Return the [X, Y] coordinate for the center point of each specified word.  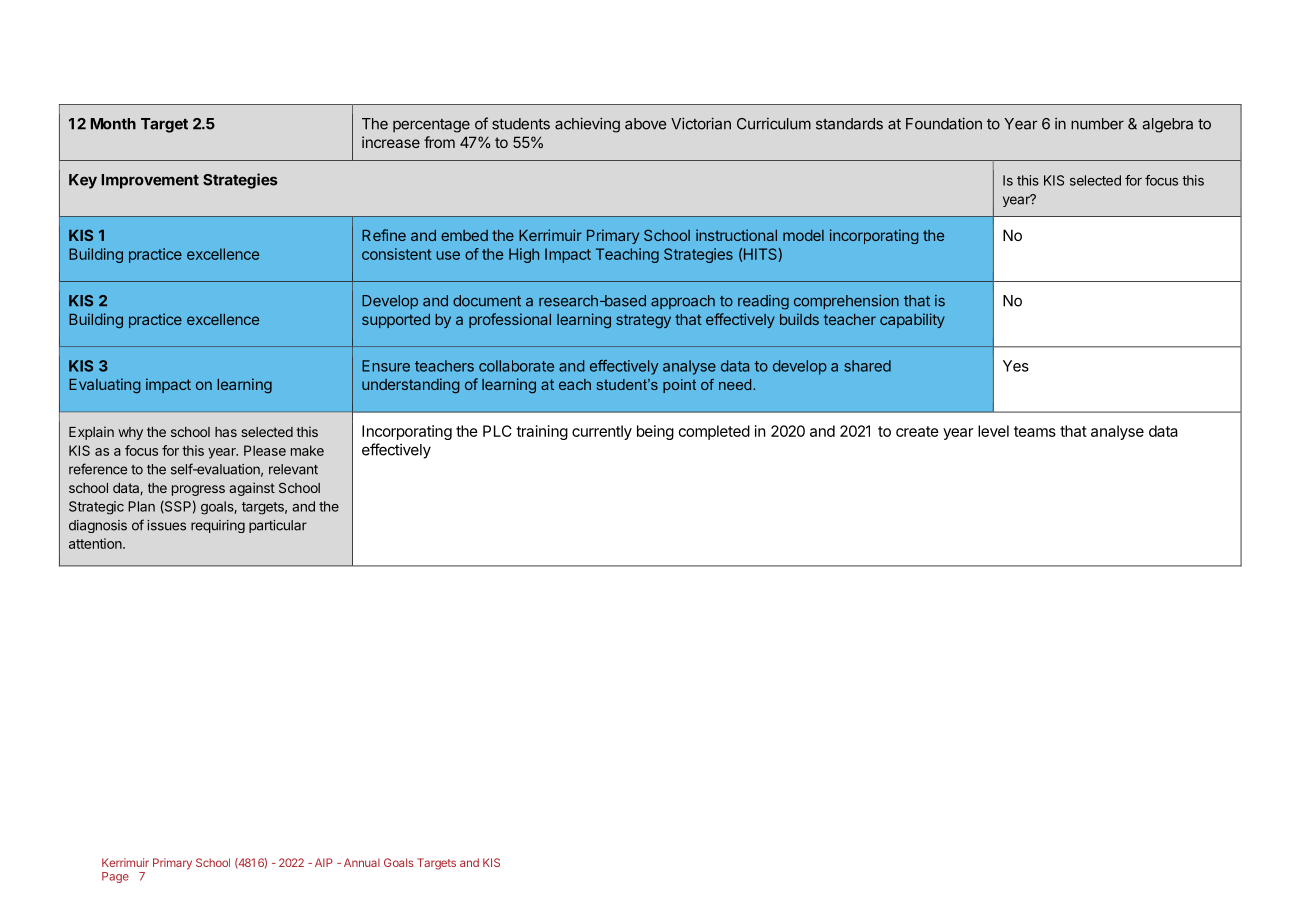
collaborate [516, 366]
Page [115, 877]
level [993, 431]
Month [113, 124]
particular [278, 526]
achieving [587, 125]
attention [96, 543]
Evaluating [105, 386]
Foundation [944, 123]
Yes [1016, 366]
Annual [362, 862]
